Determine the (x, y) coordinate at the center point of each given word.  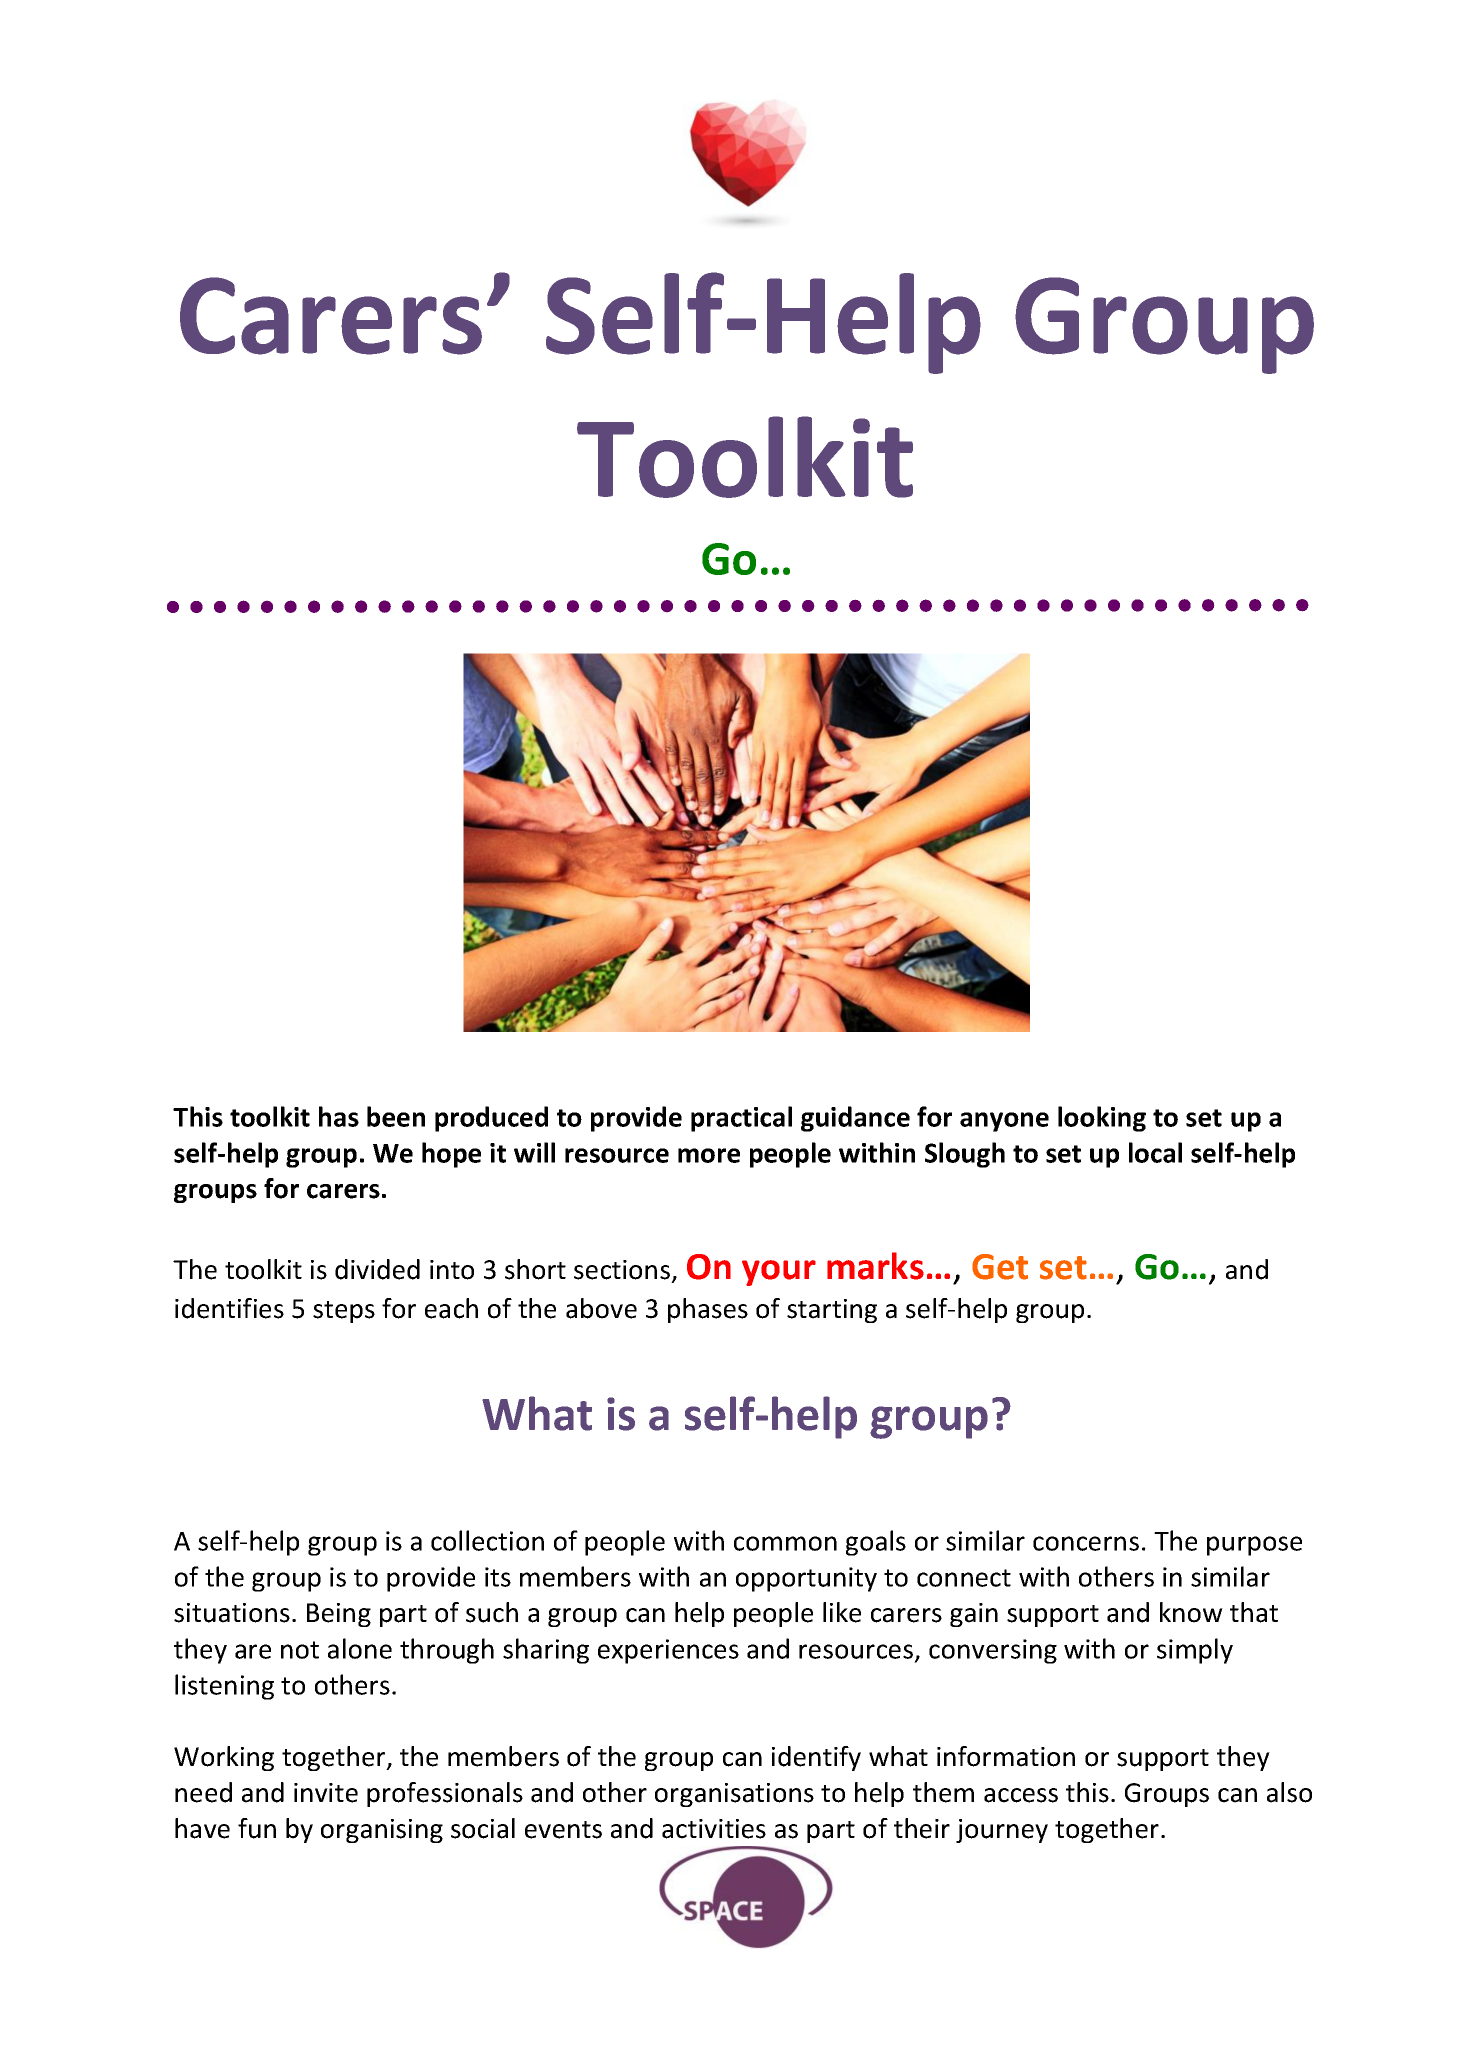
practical (741, 1119)
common (785, 1543)
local (1155, 1152)
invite (326, 1793)
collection (487, 1540)
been (396, 1116)
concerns (1086, 1543)
